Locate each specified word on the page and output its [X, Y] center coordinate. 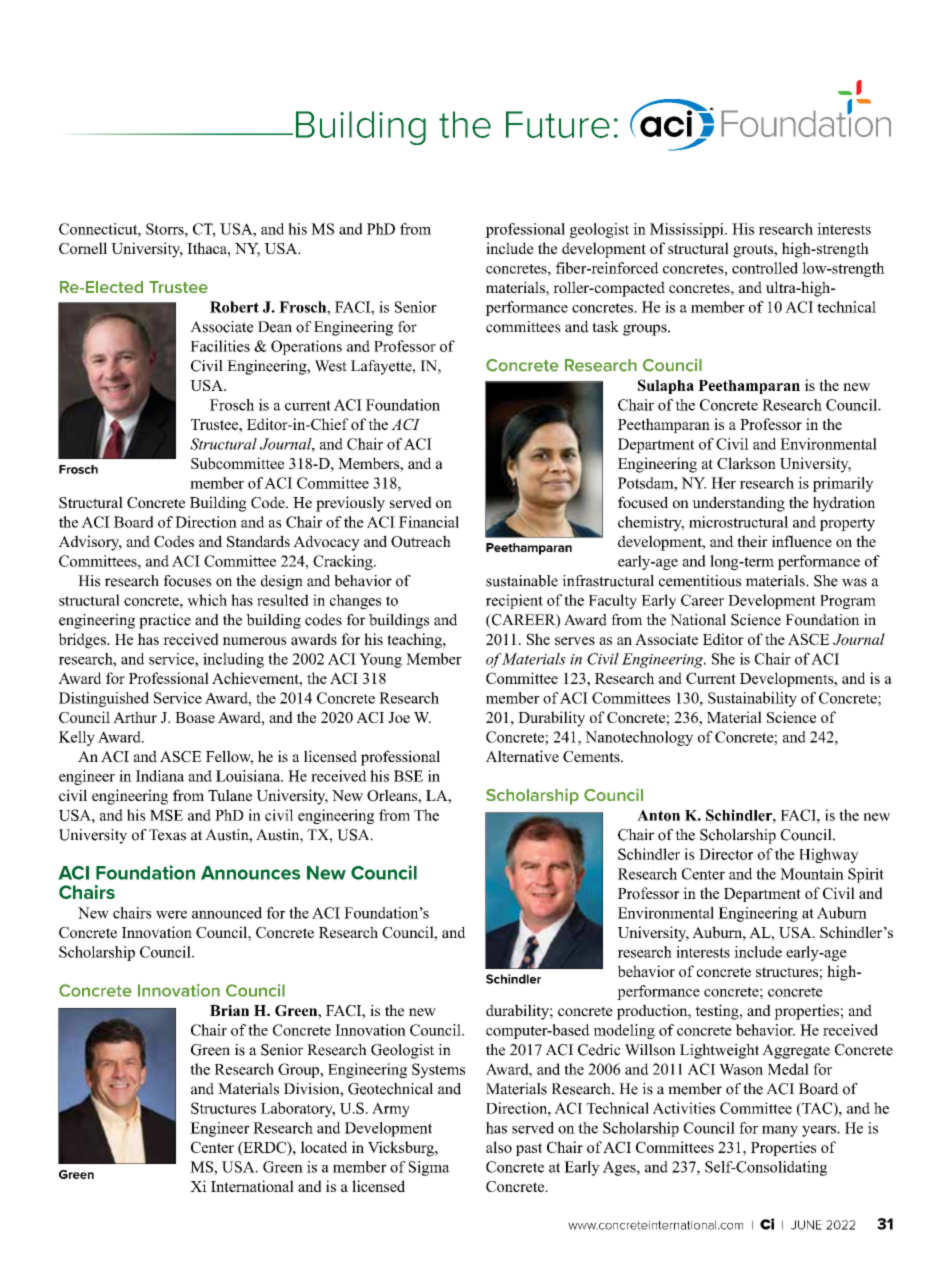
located [324, 1147]
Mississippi [688, 230]
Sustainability [752, 699]
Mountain [812, 874]
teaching [415, 641]
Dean [275, 327]
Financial [429, 522]
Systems [438, 1070]
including [233, 660]
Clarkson [746, 463]
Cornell [83, 248]
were [171, 914]
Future [558, 124]
